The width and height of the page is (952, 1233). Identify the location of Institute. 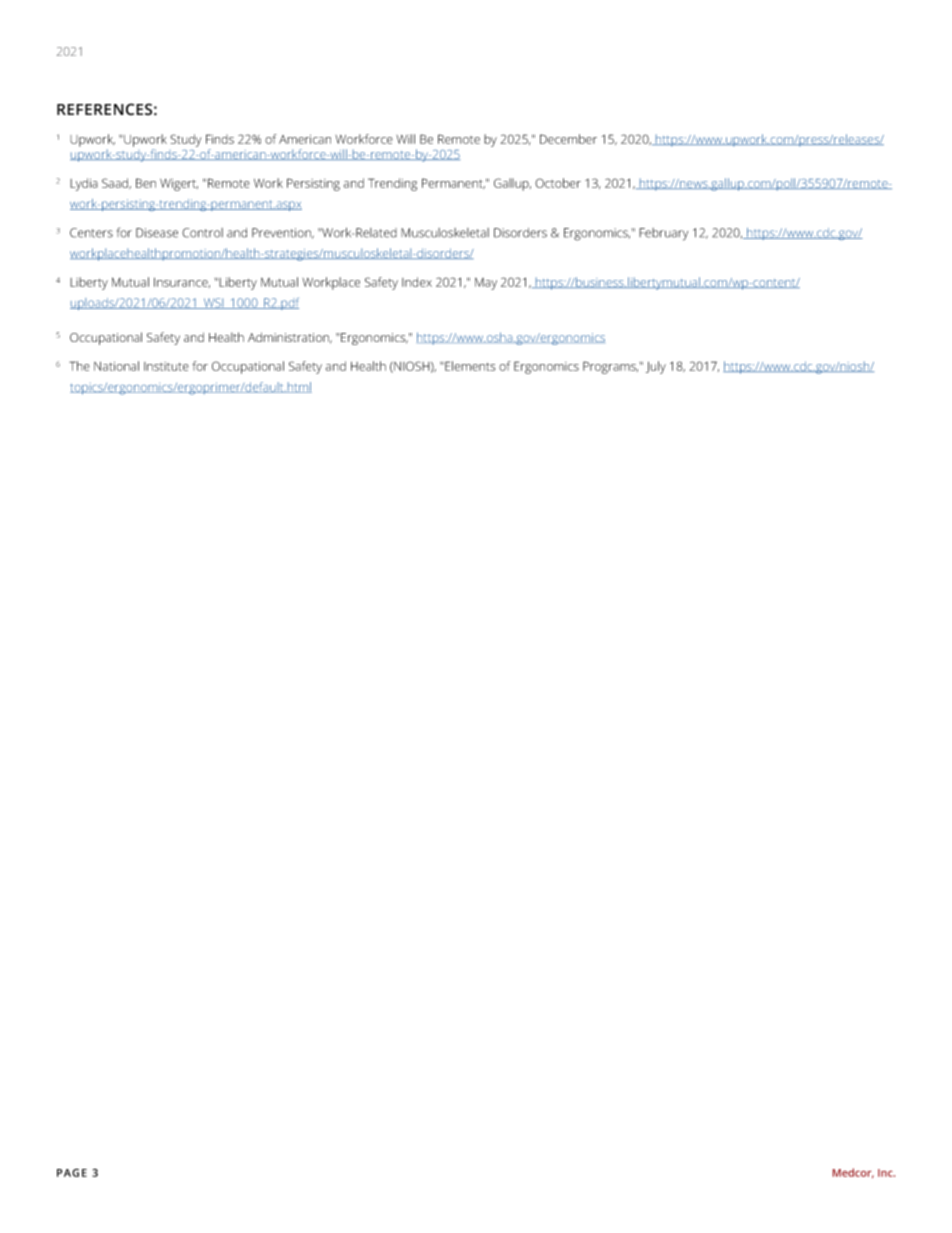
(166, 366).
